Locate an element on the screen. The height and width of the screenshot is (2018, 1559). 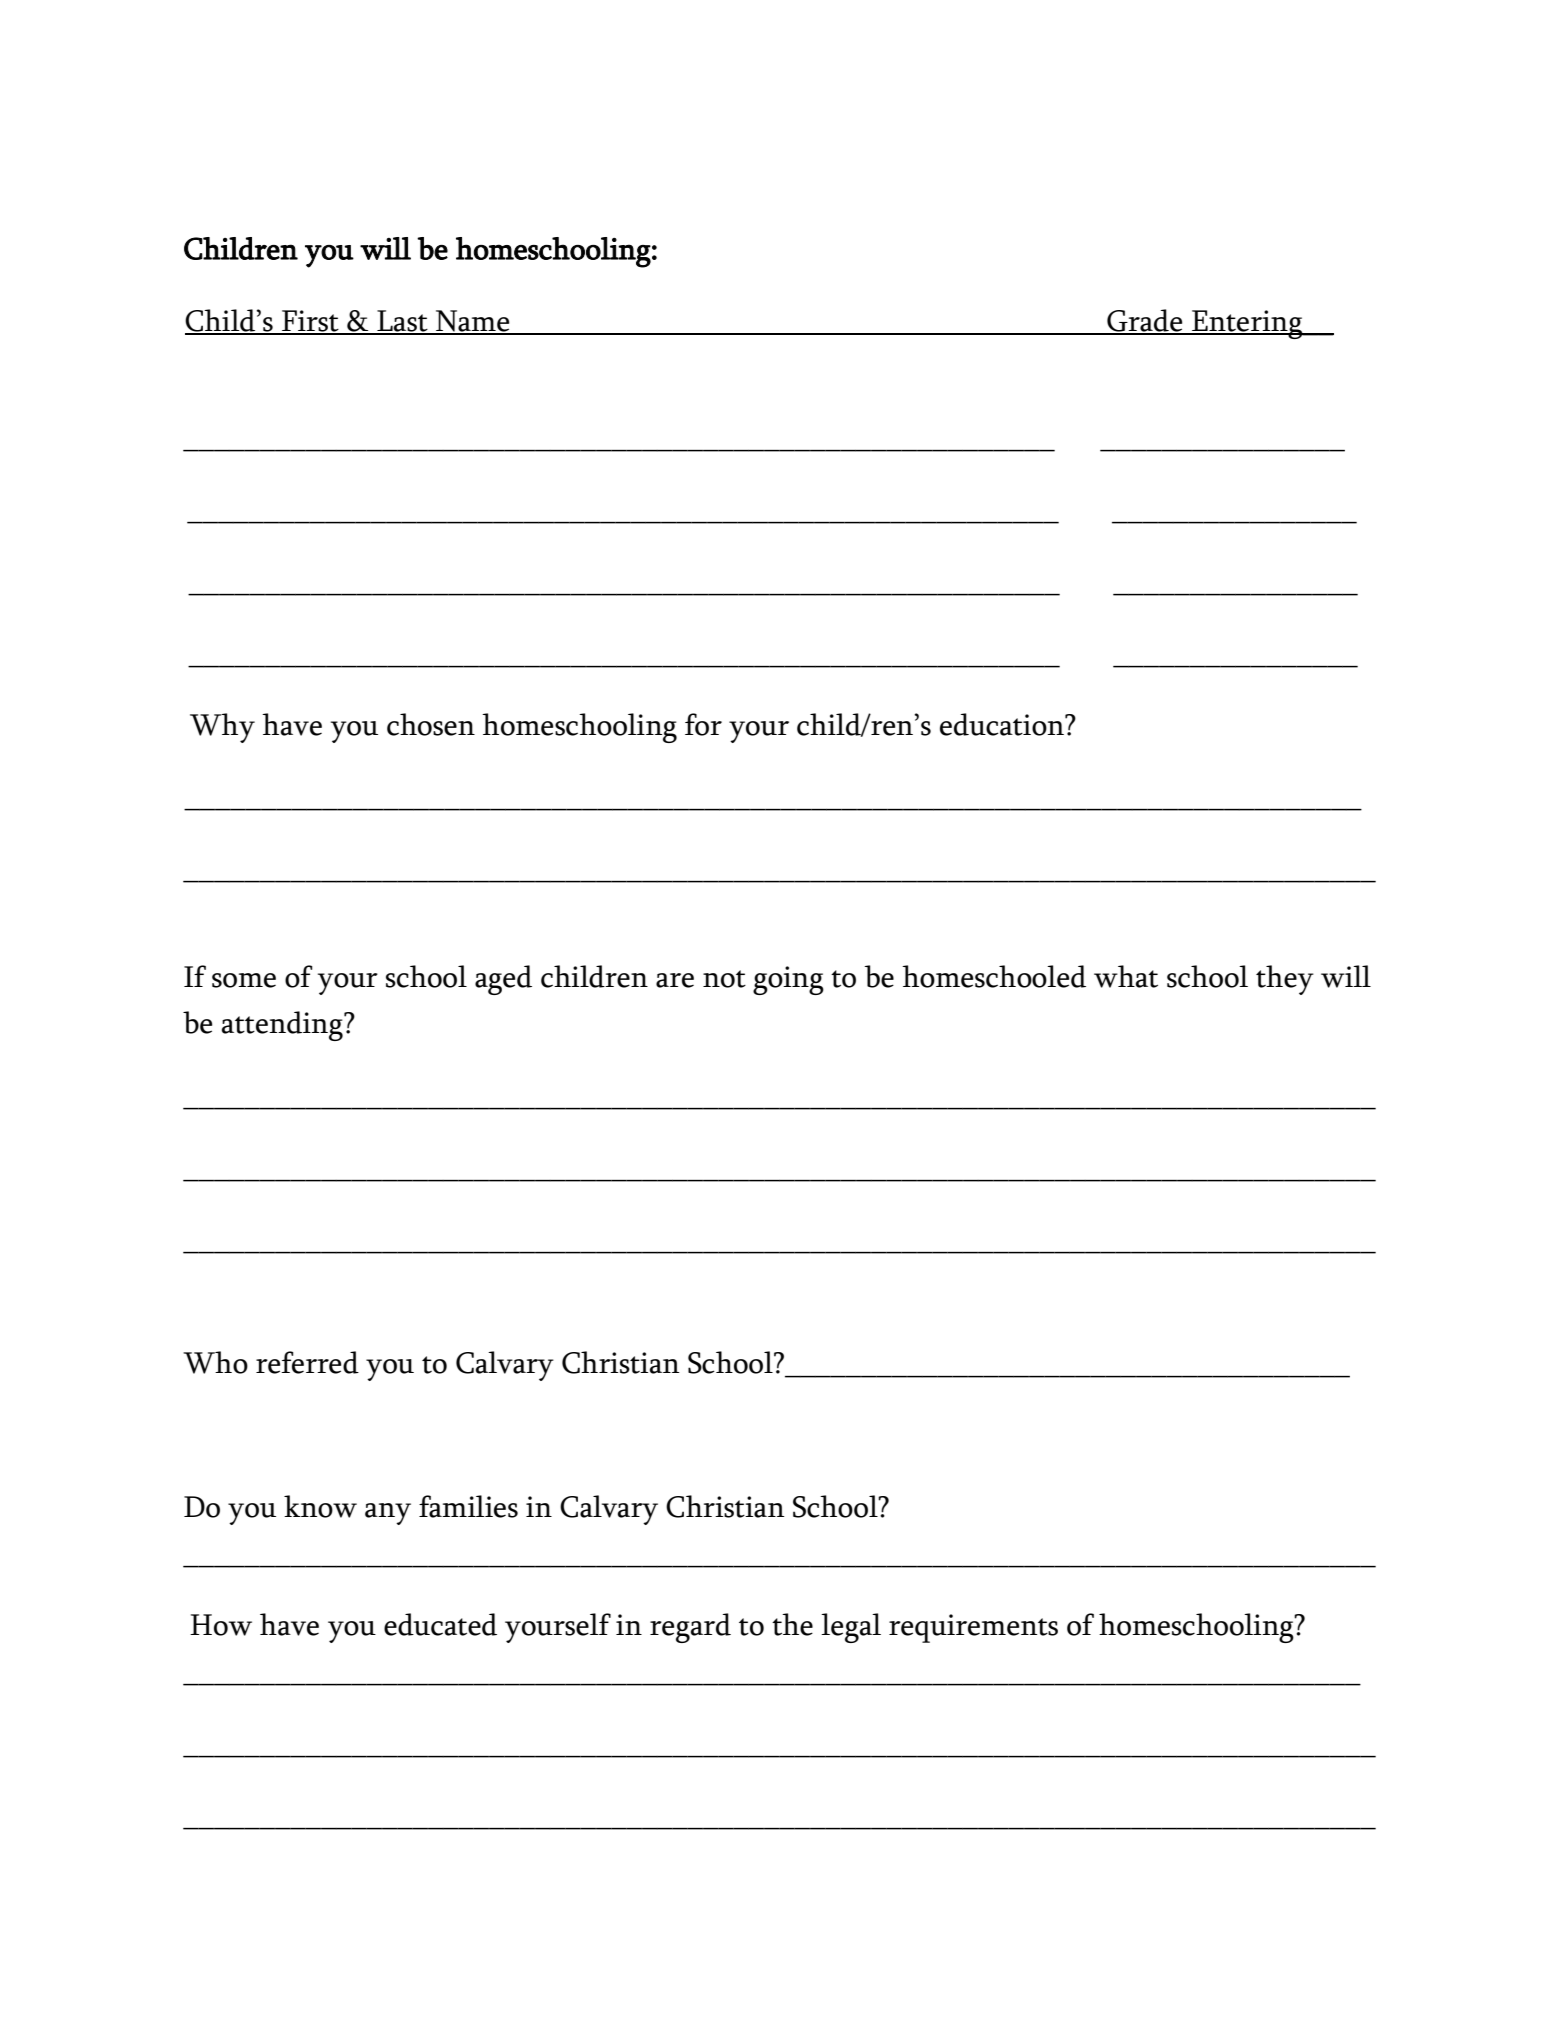
not is located at coordinates (724, 979).
